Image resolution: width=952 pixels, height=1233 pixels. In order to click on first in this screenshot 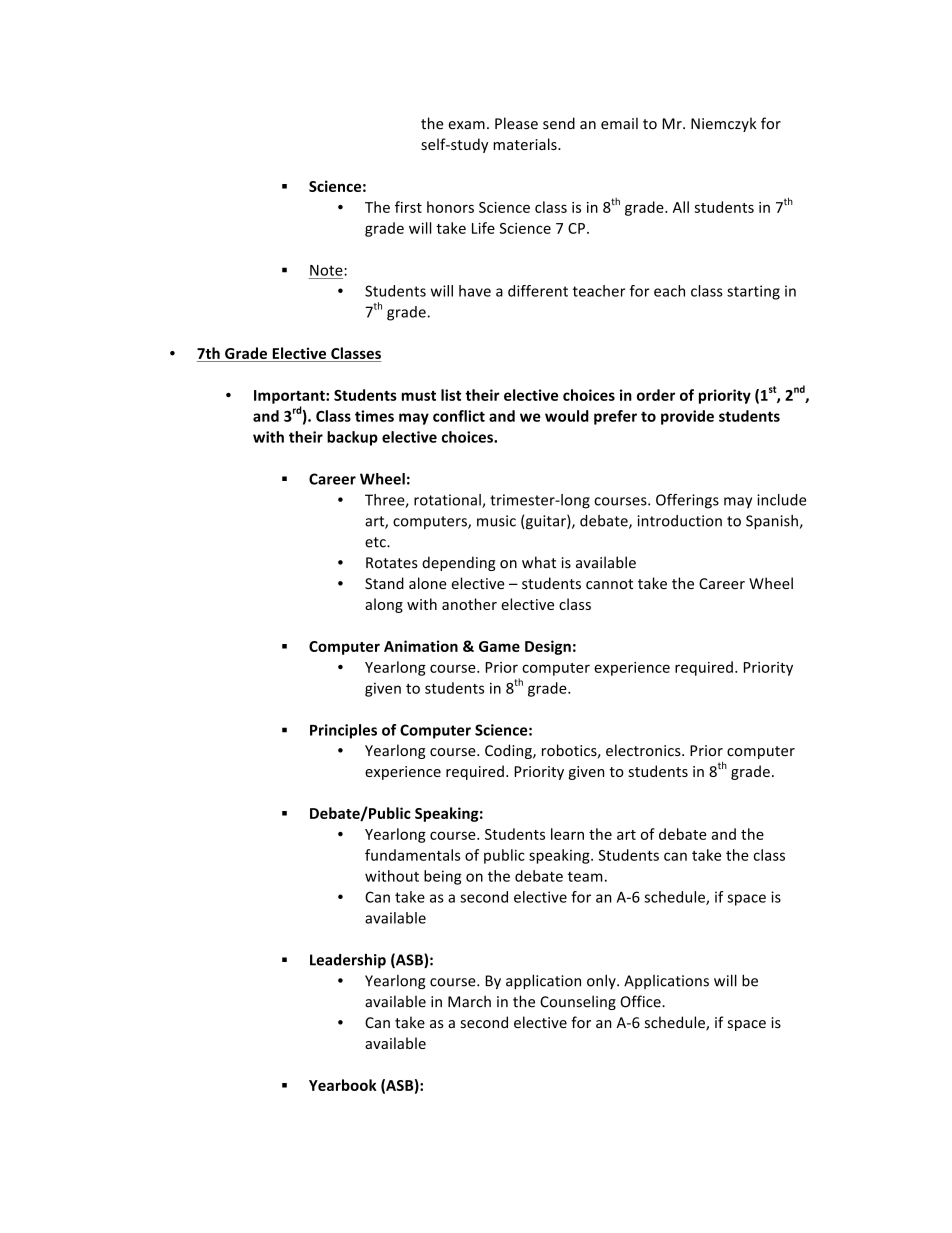, I will do `click(408, 207)`.
